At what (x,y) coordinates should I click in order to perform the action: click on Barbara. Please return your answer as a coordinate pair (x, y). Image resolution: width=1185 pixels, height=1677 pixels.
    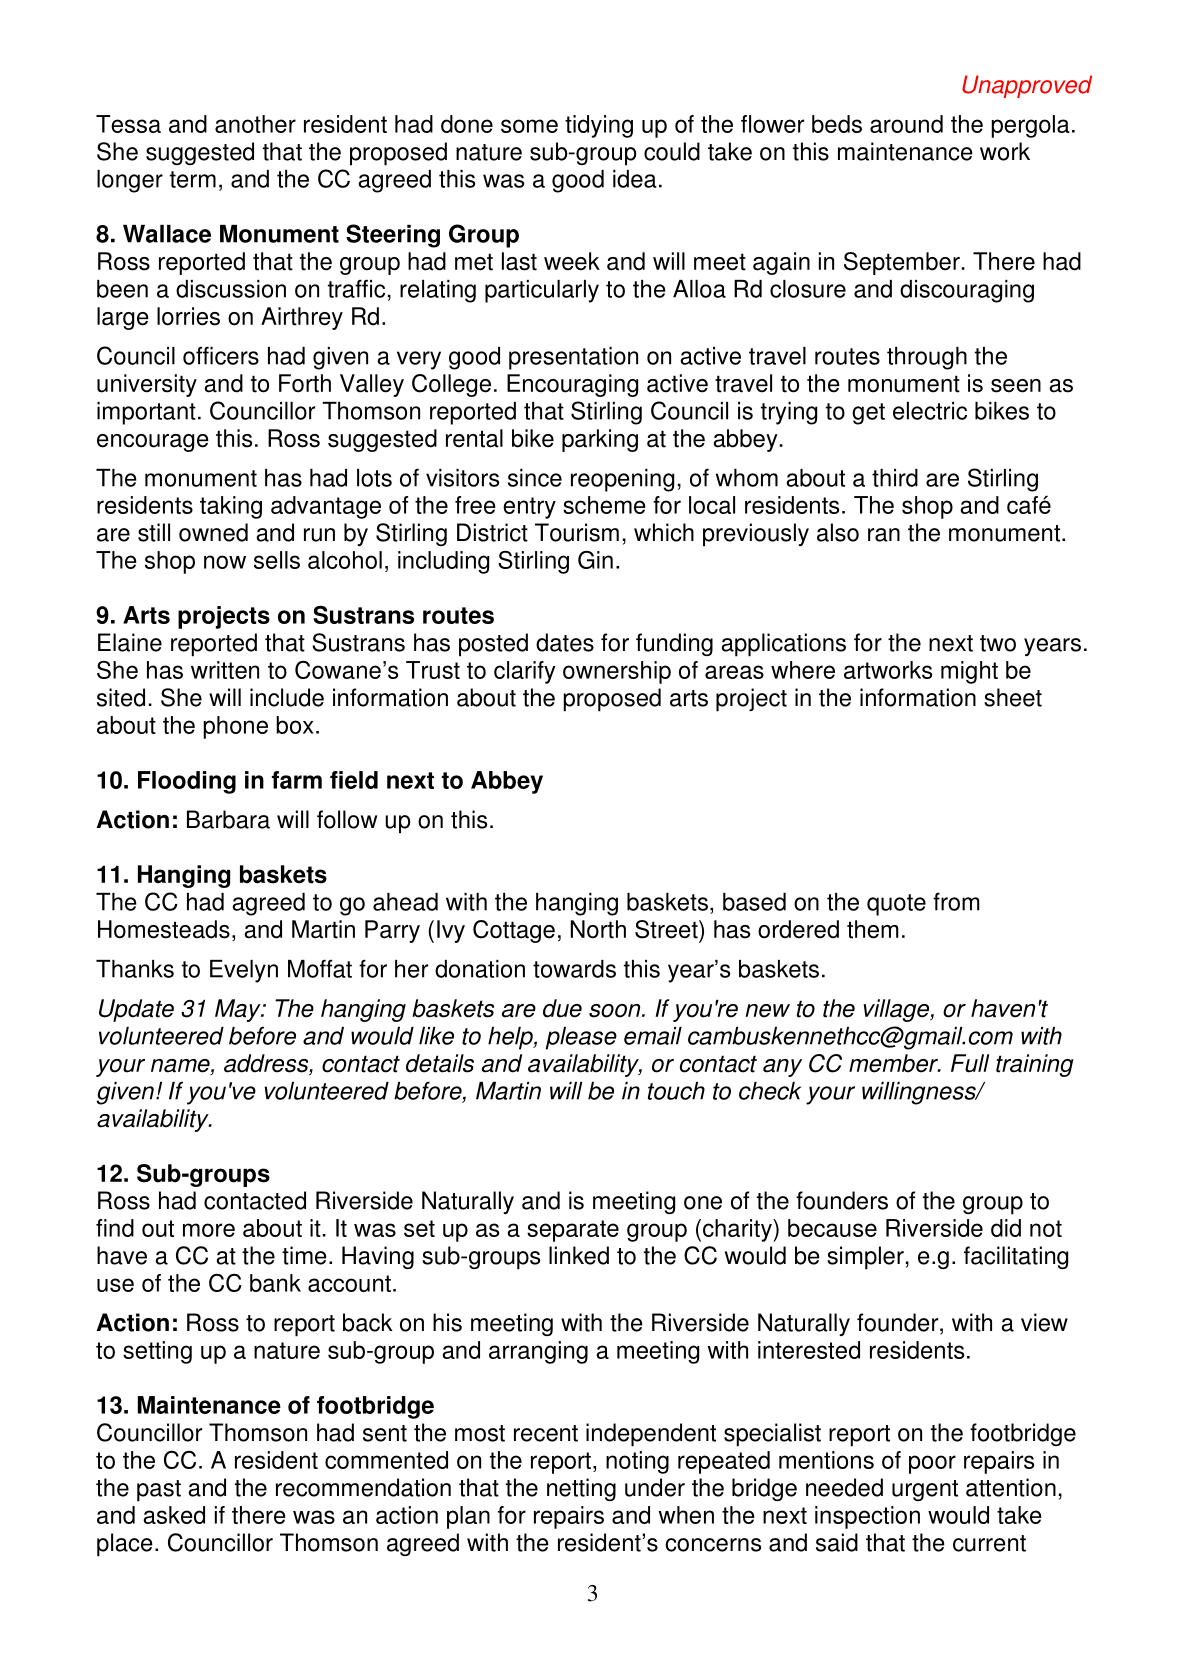
    Looking at the image, I should click on (228, 819).
